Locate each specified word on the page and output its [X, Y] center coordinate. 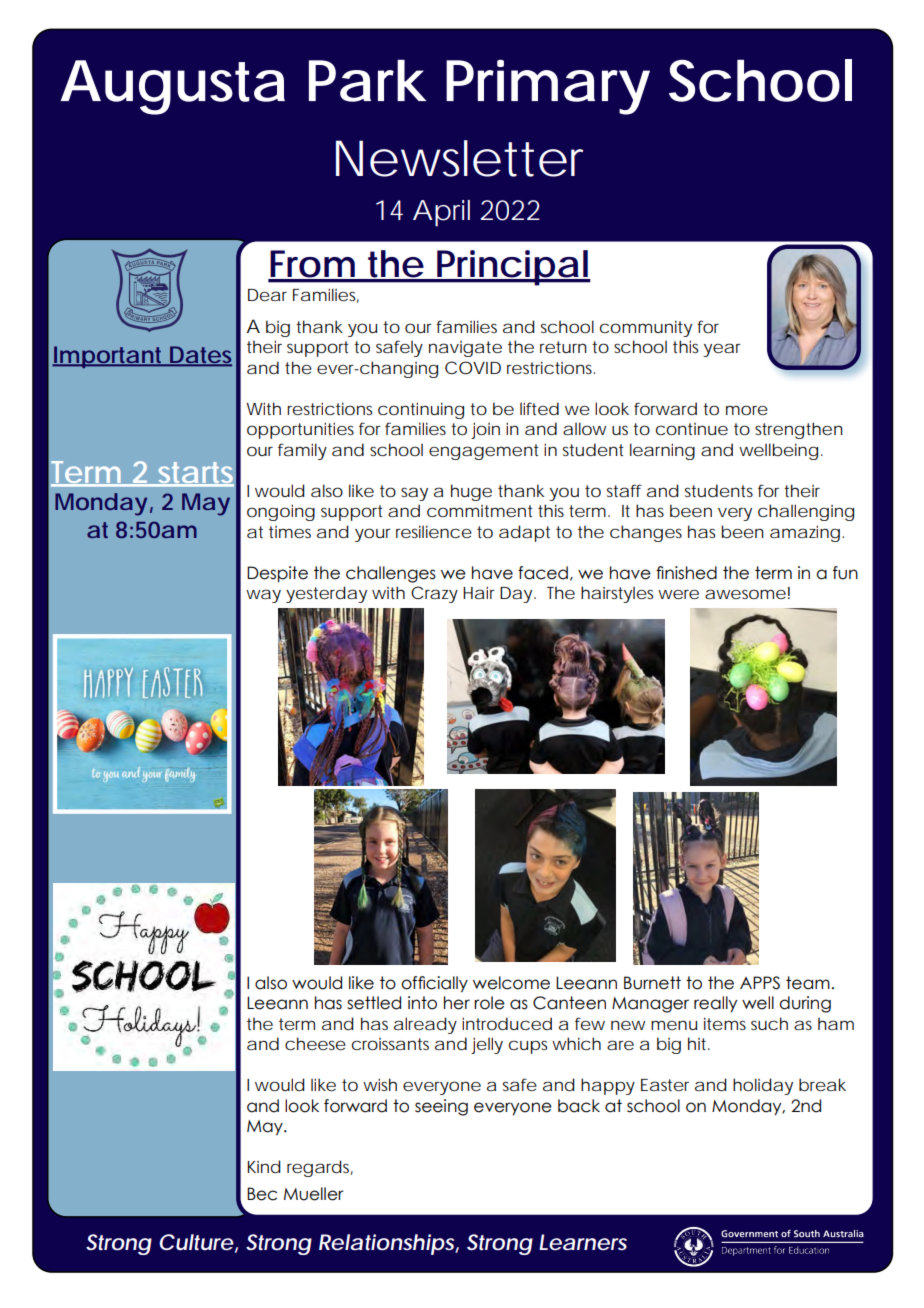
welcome [511, 983]
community [646, 329]
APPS [760, 983]
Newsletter [459, 158]
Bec [262, 1194]
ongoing [281, 513]
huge [471, 492]
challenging [806, 512]
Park [367, 80]
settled [374, 1003]
